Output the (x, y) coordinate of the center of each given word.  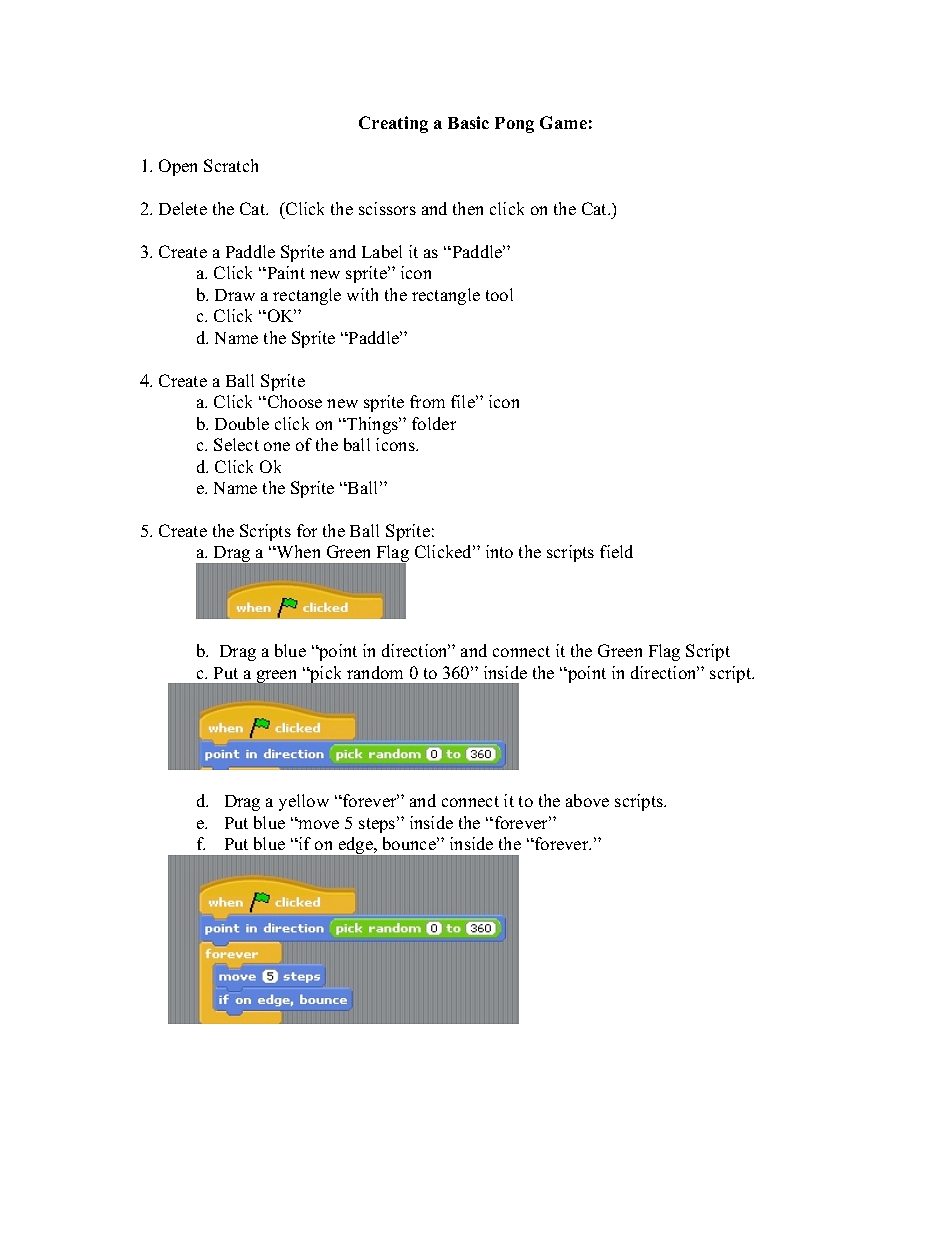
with (362, 294)
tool (499, 294)
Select (236, 444)
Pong (514, 125)
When (297, 551)
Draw (235, 295)
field (616, 551)
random (375, 672)
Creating (393, 124)
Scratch (231, 165)
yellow (304, 802)
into (499, 551)
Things (373, 425)
